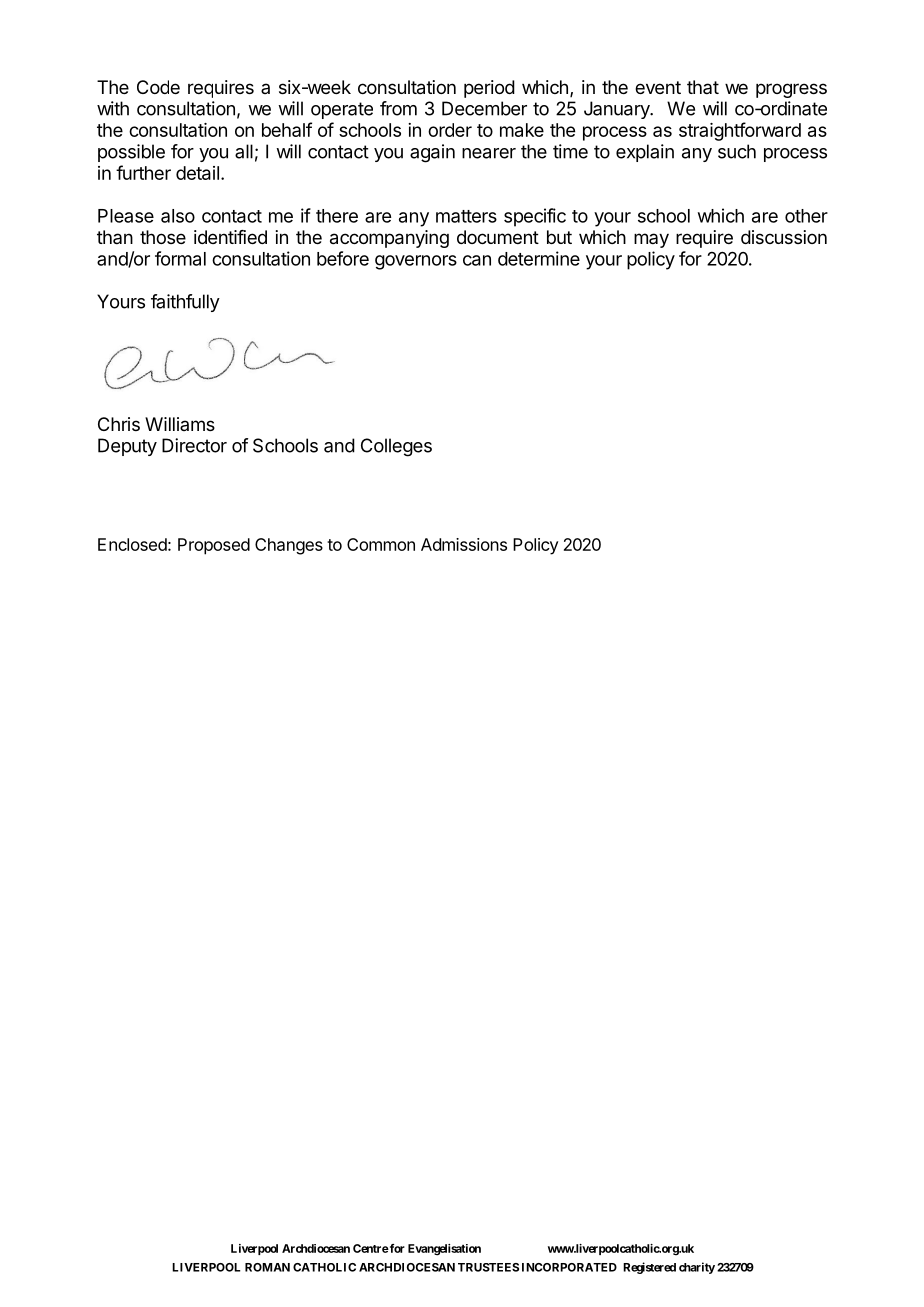  What do you see at coordinates (697, 1268) in the screenshot?
I see `charity` at bounding box center [697, 1268].
